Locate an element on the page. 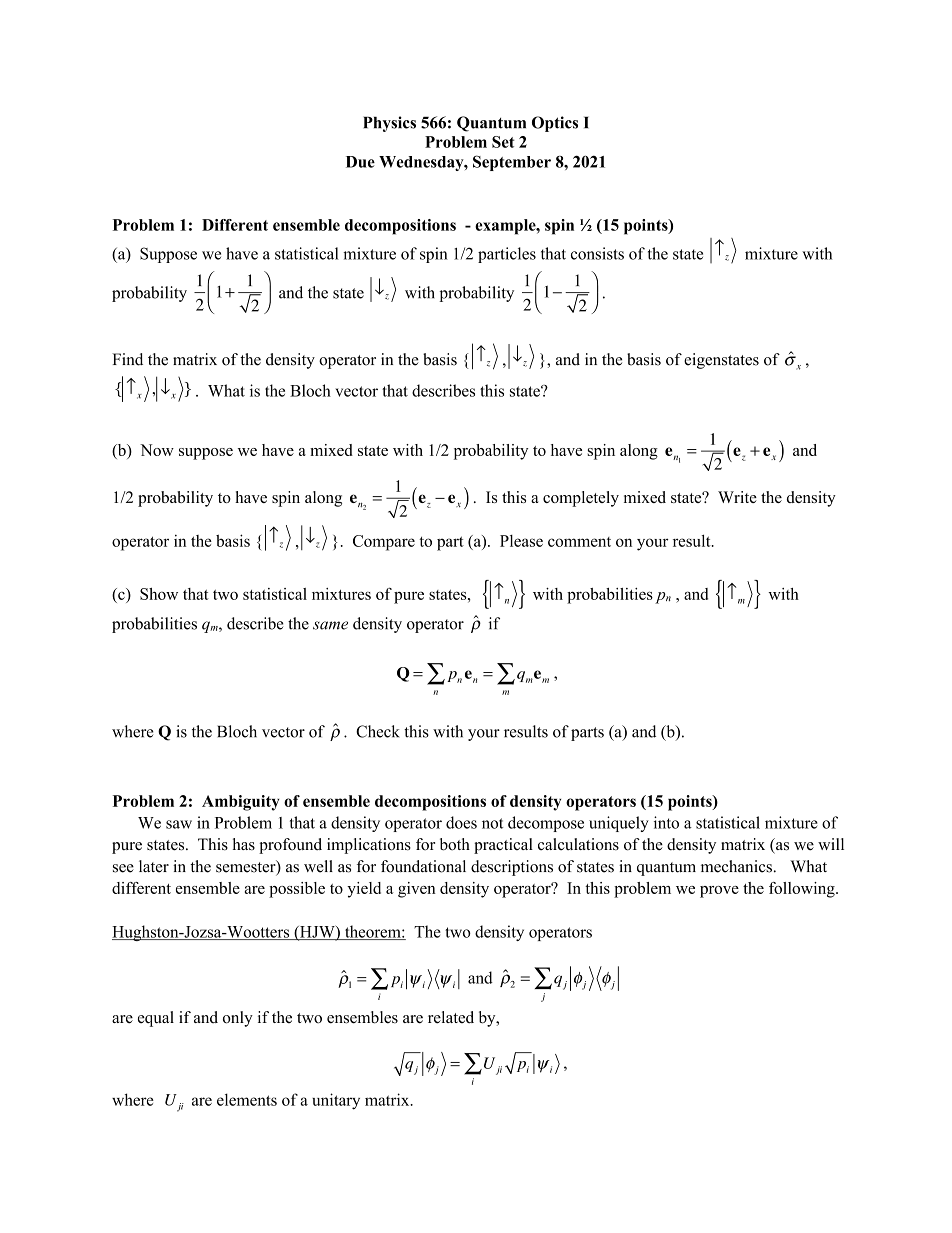  Optics is located at coordinates (555, 124).
